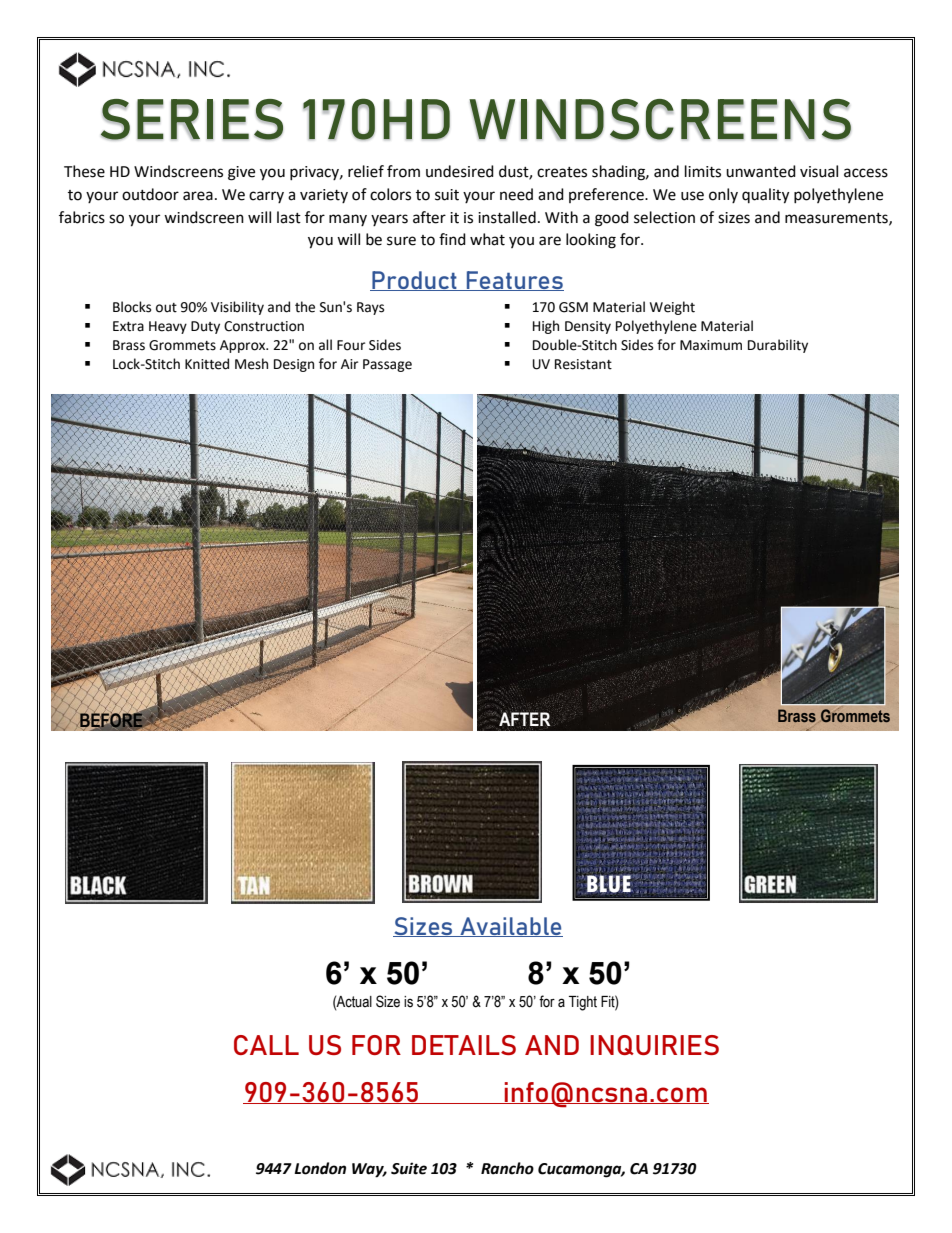  What do you see at coordinates (320, 1168) in the document?
I see `London` at bounding box center [320, 1168].
